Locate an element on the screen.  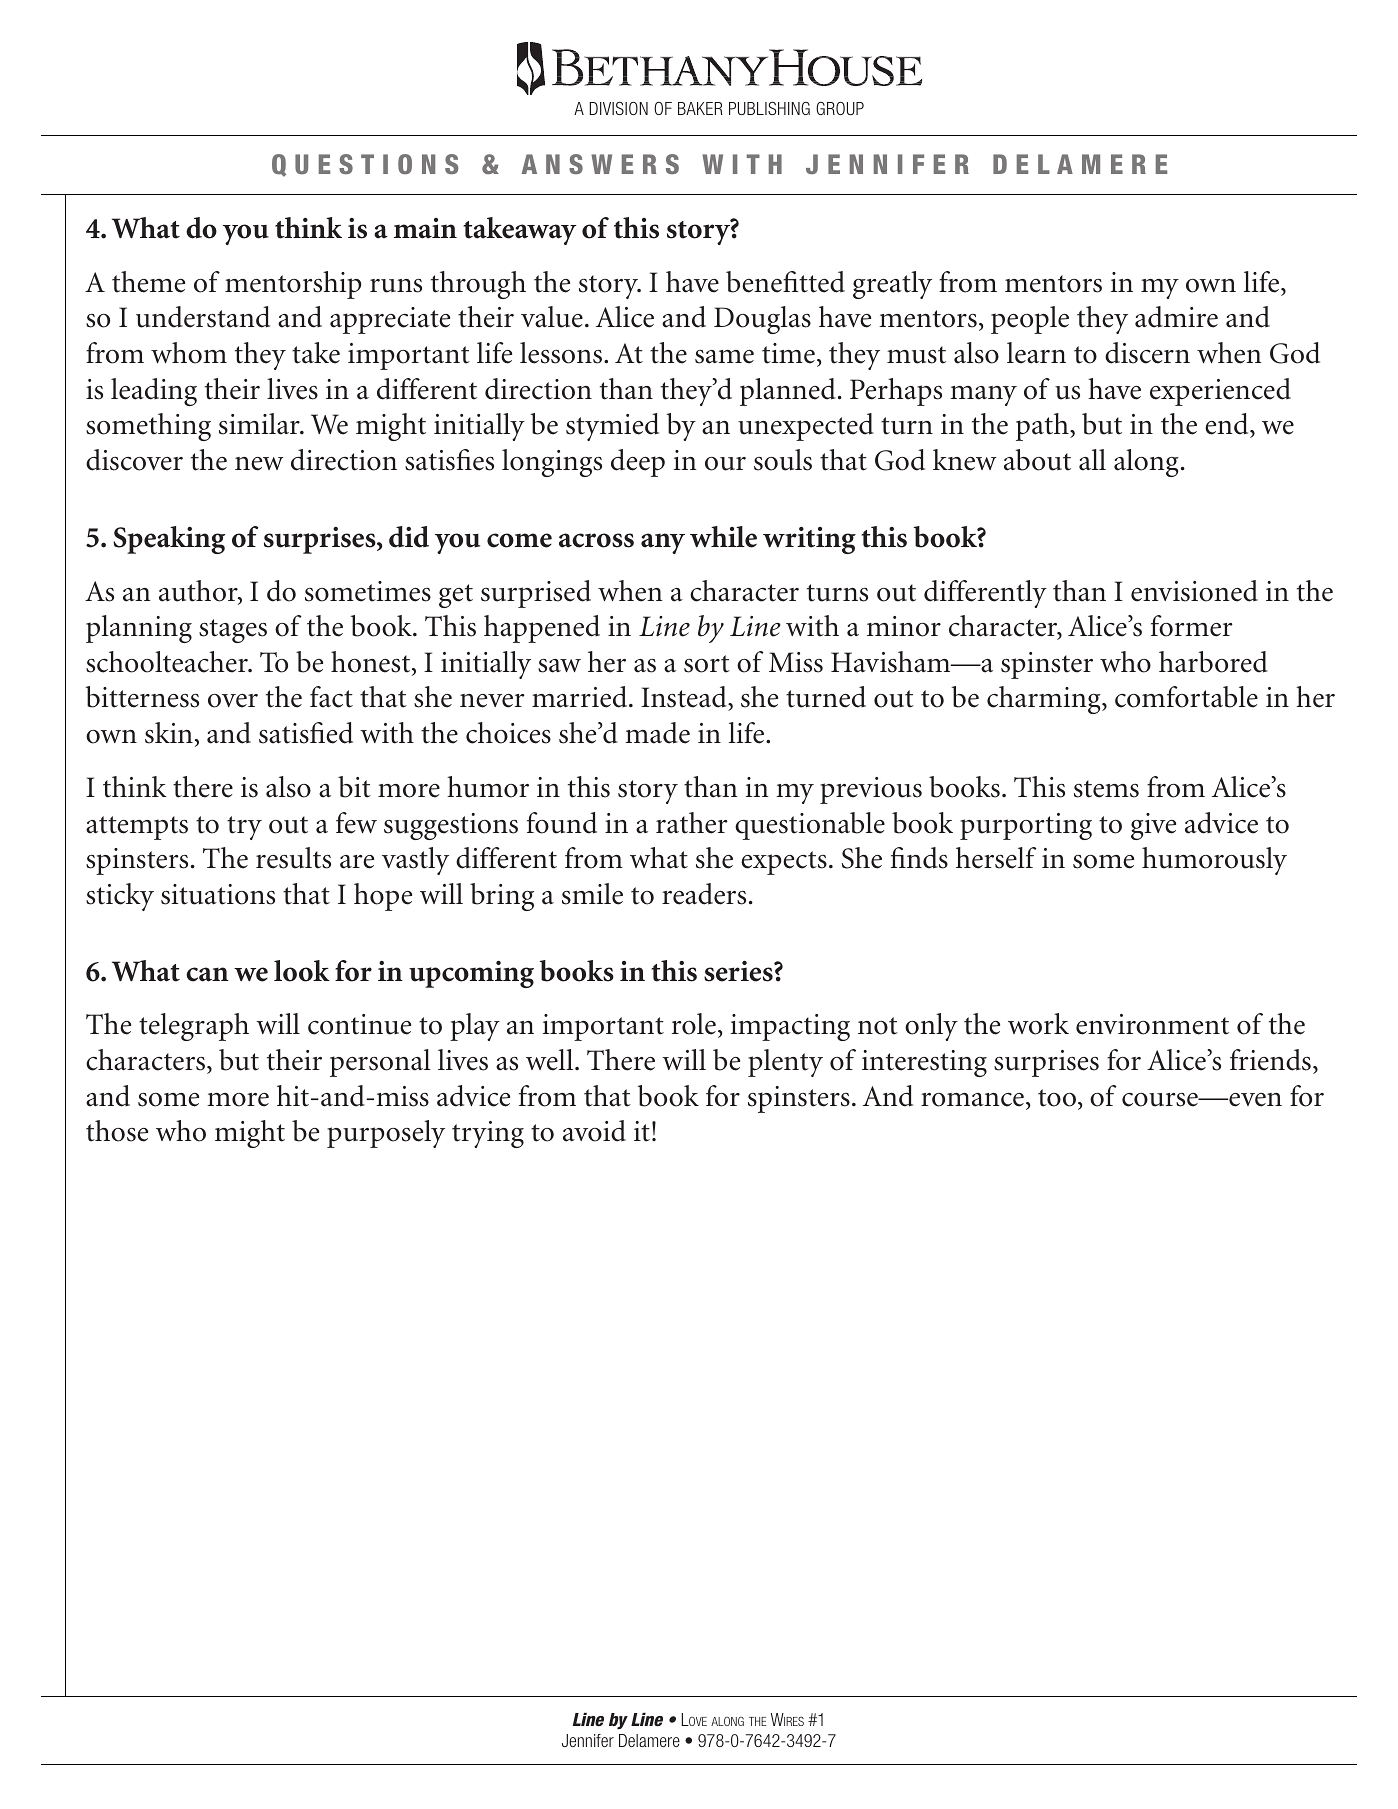
same is located at coordinates (724, 357).
